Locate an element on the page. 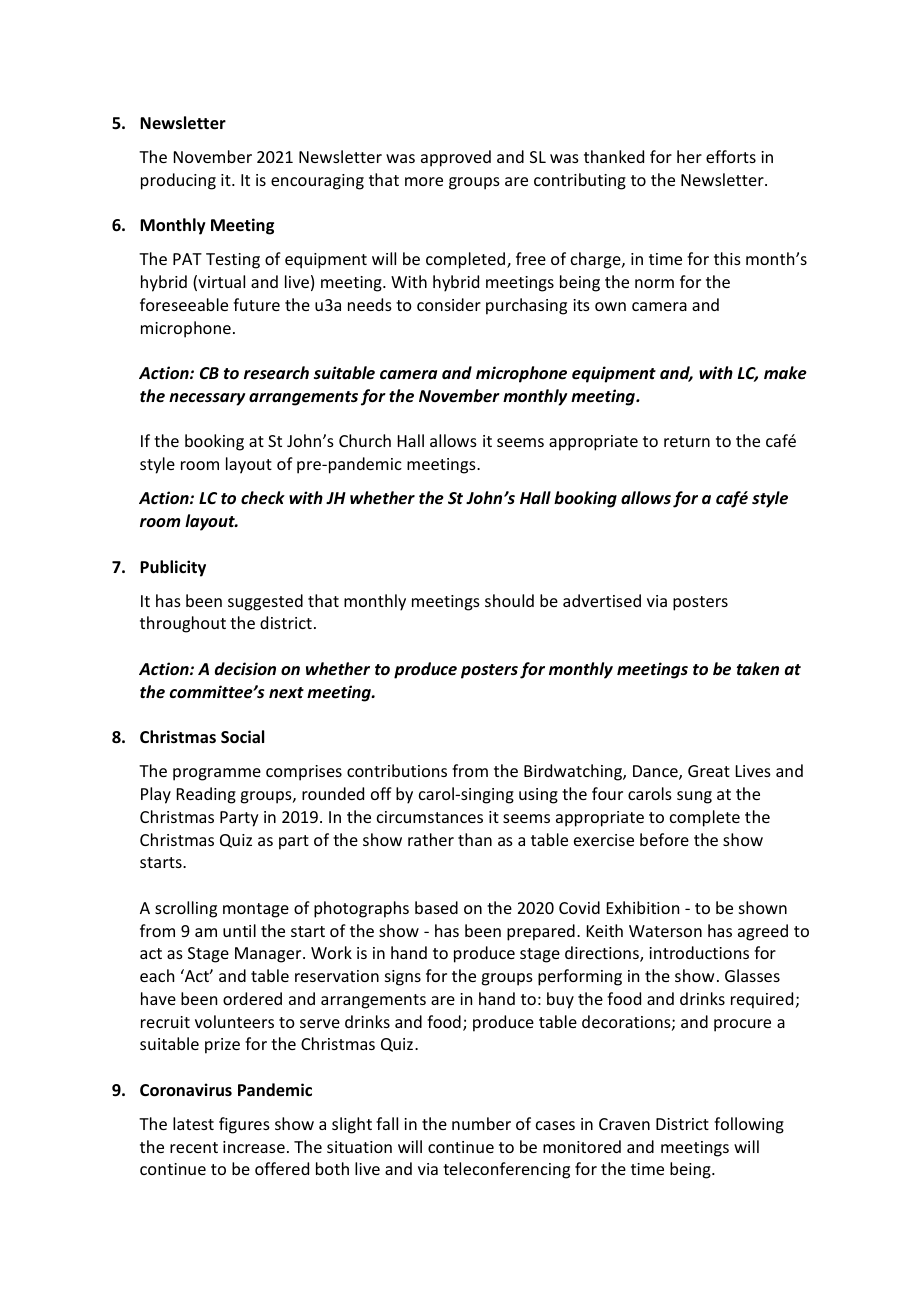 This document has height=1307, width=924. based is located at coordinates (436, 907).
